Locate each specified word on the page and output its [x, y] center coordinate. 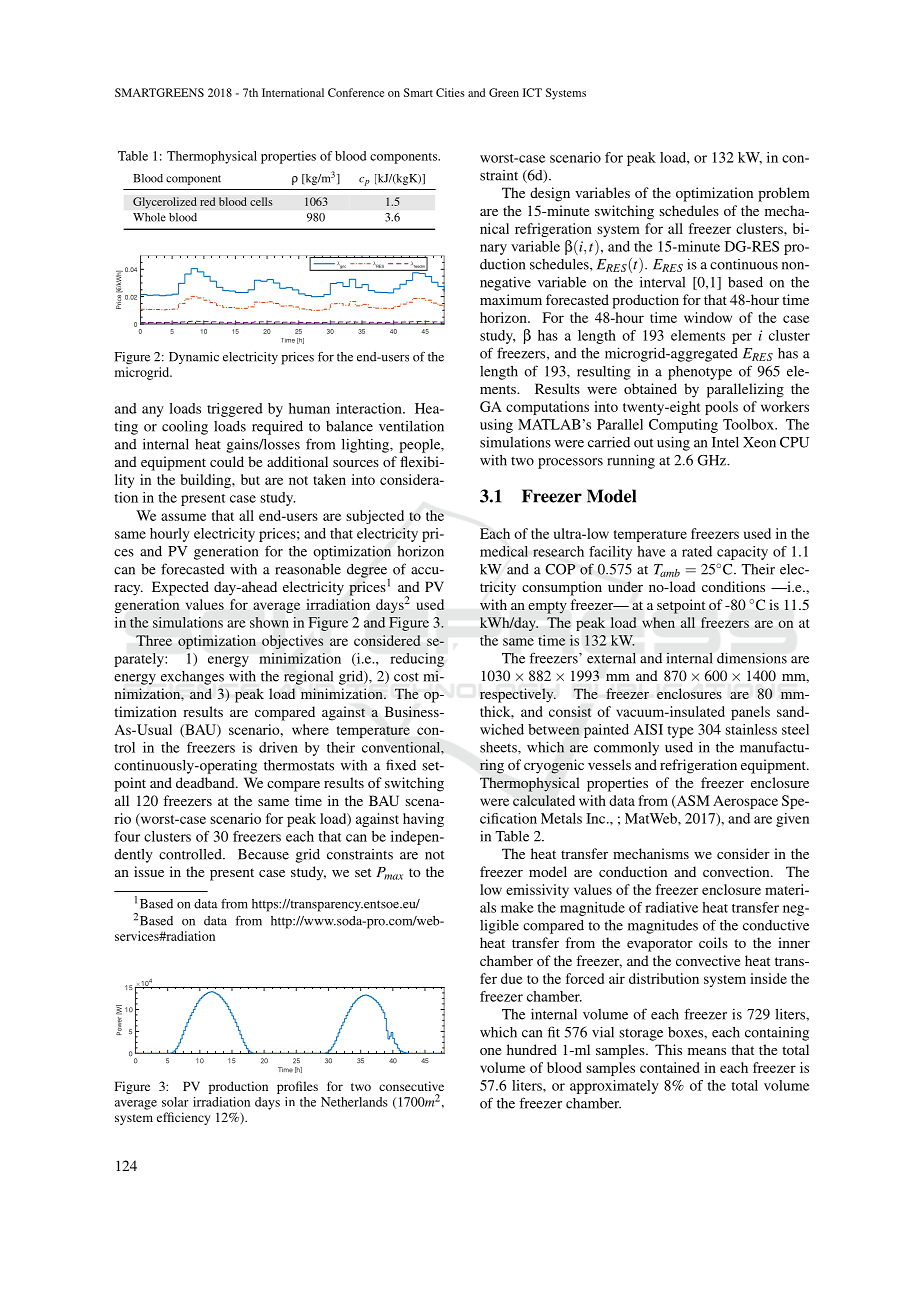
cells [261, 201]
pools [721, 408]
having [423, 820]
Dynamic [194, 358]
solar [175, 1102]
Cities [450, 92]
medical [504, 551]
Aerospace [745, 802]
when [658, 622]
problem [784, 194]
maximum [511, 299]
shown [269, 622]
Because [263, 854]
